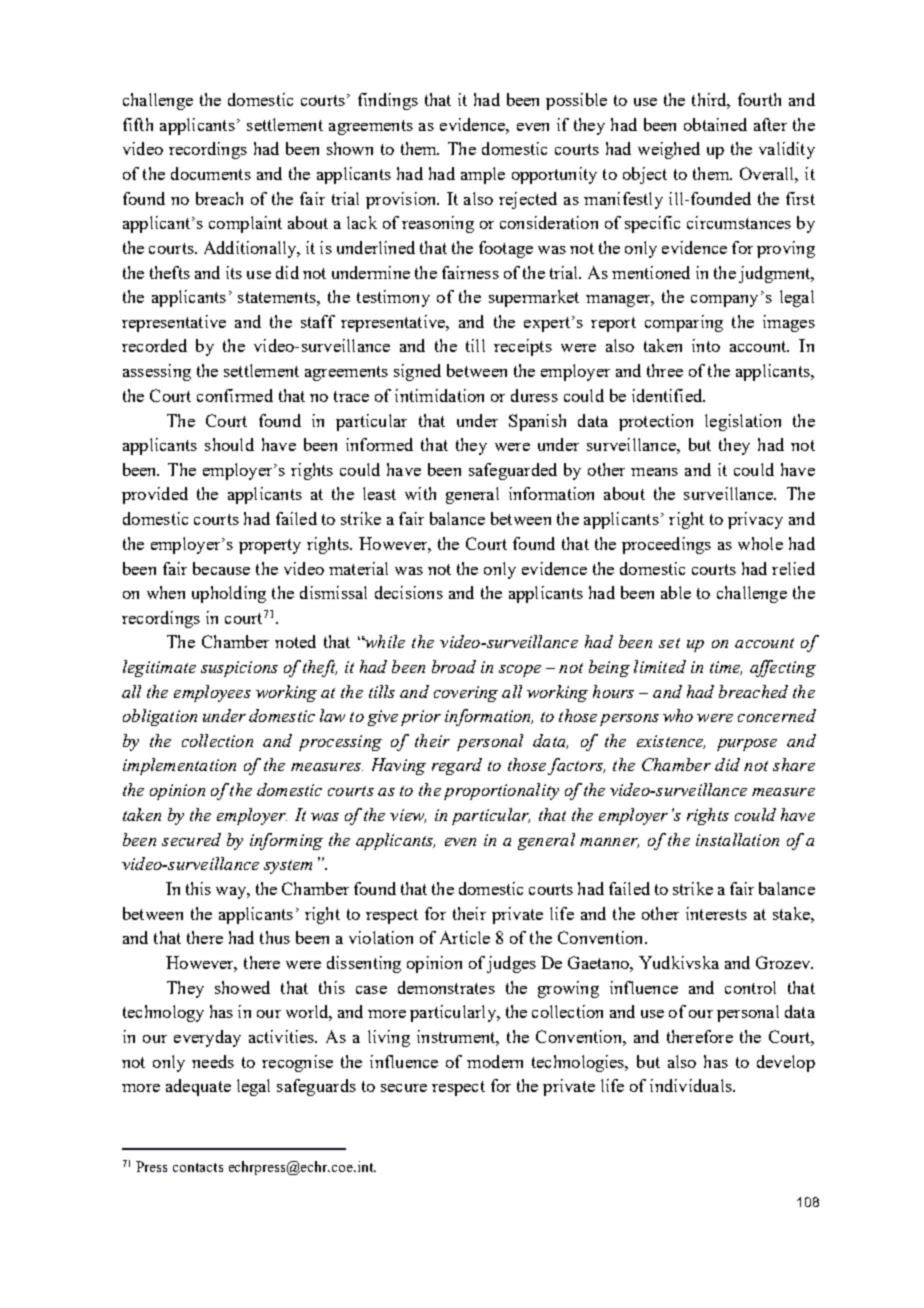  What do you see at coordinates (747, 745) in the page?
I see `purpose` at bounding box center [747, 745].
